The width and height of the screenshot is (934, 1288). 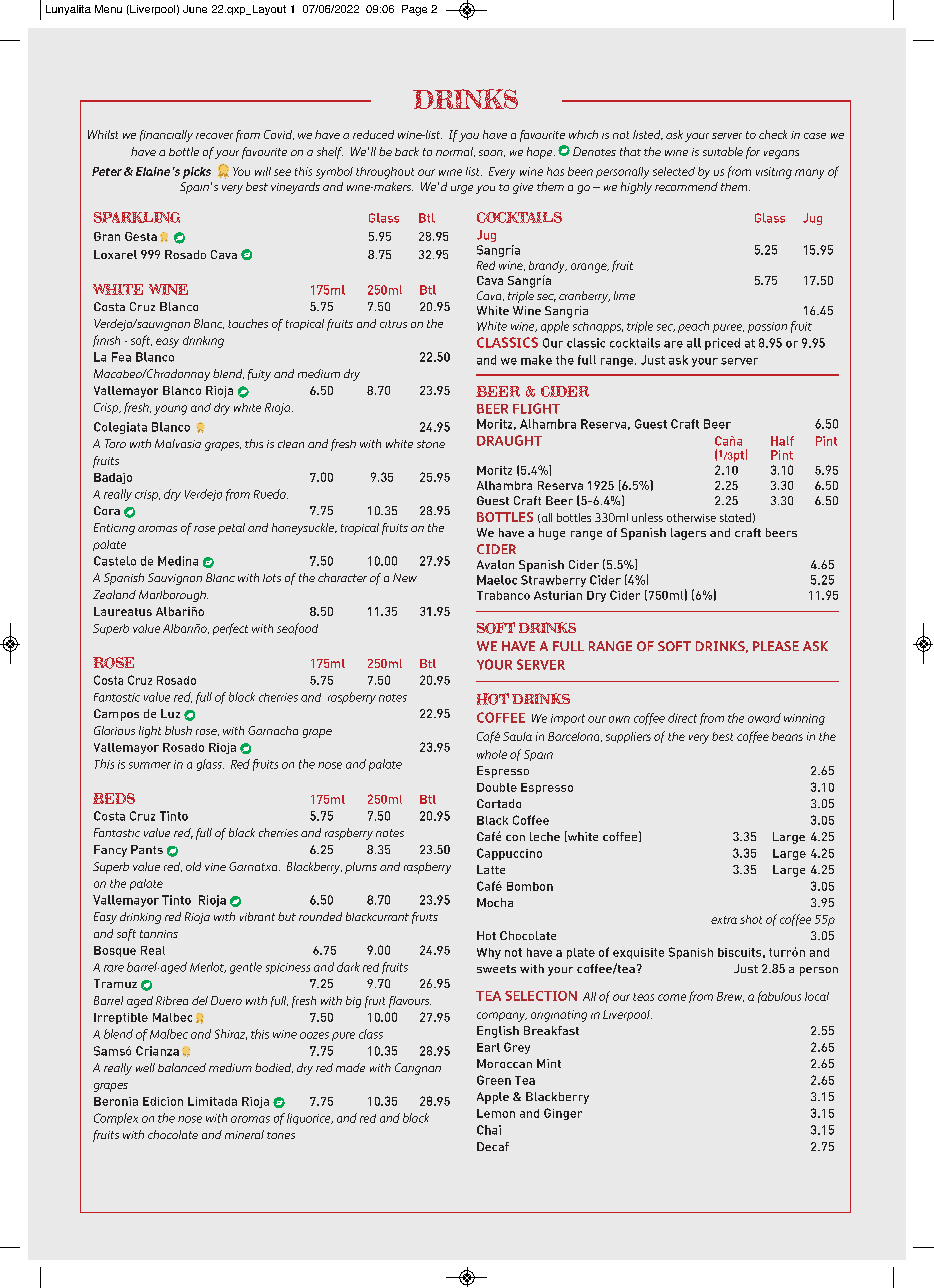 What do you see at coordinates (688, 534) in the screenshot?
I see `lagers` at bounding box center [688, 534].
